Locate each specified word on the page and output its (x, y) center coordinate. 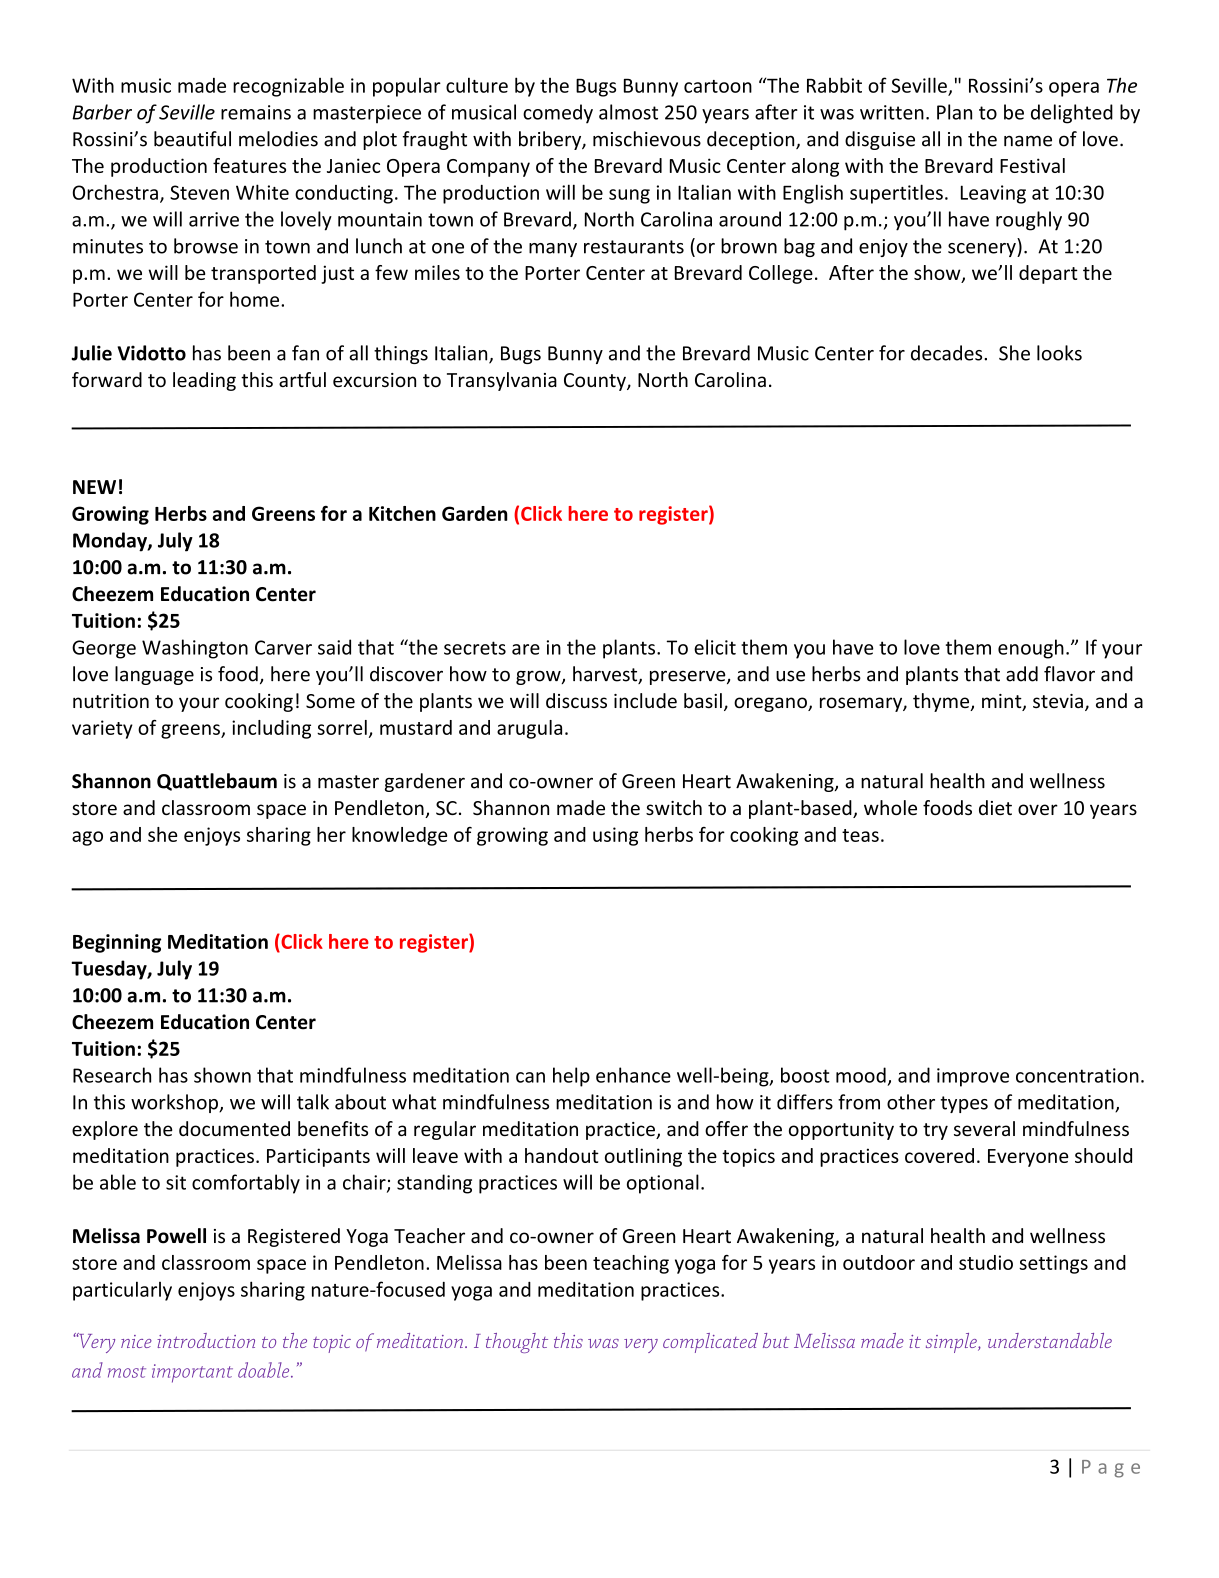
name (1028, 141)
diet (995, 807)
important (192, 1373)
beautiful (192, 139)
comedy (558, 114)
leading (204, 381)
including (271, 729)
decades (948, 353)
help (571, 1077)
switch (674, 807)
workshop (175, 1103)
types (964, 1104)
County (596, 382)
